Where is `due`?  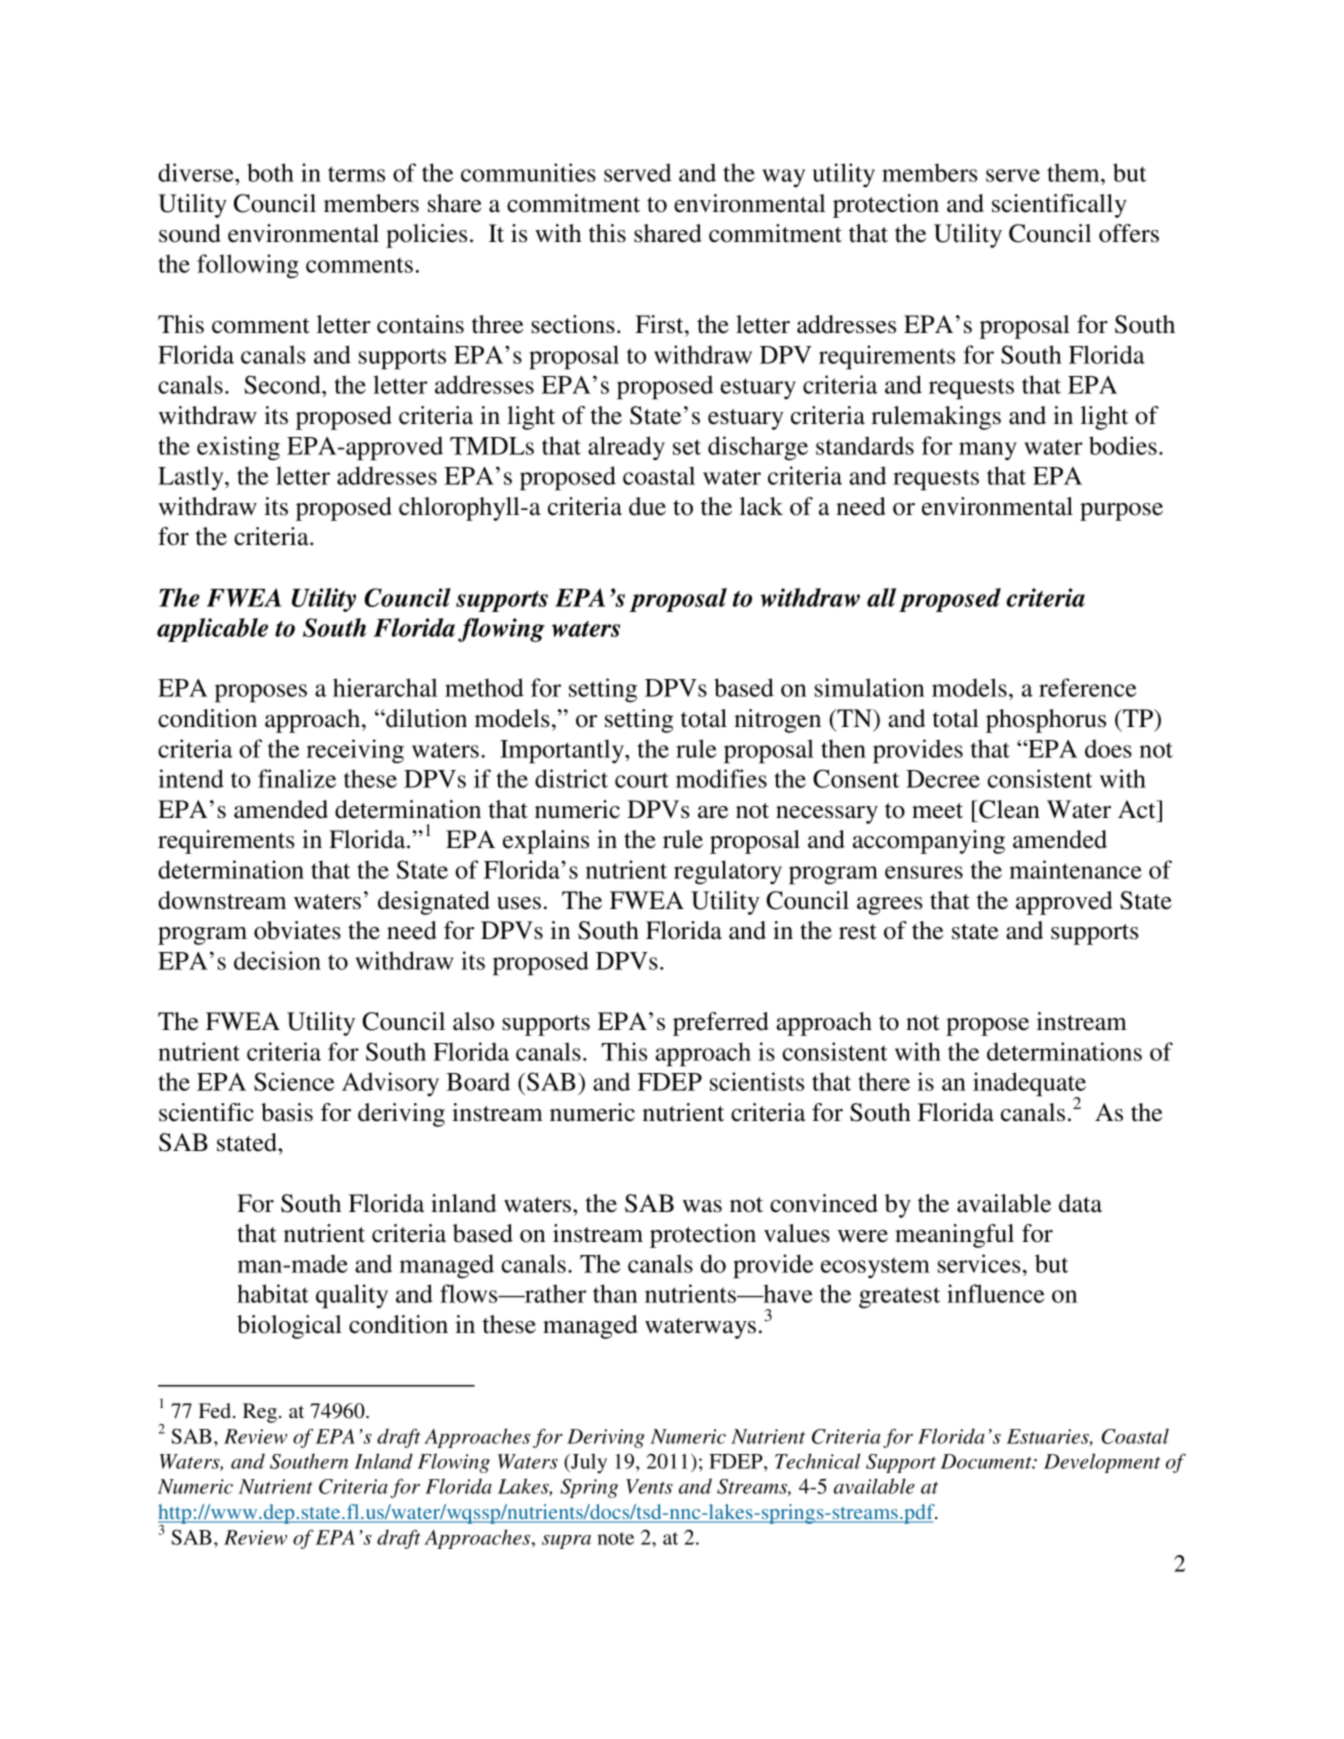
due is located at coordinates (647, 506).
